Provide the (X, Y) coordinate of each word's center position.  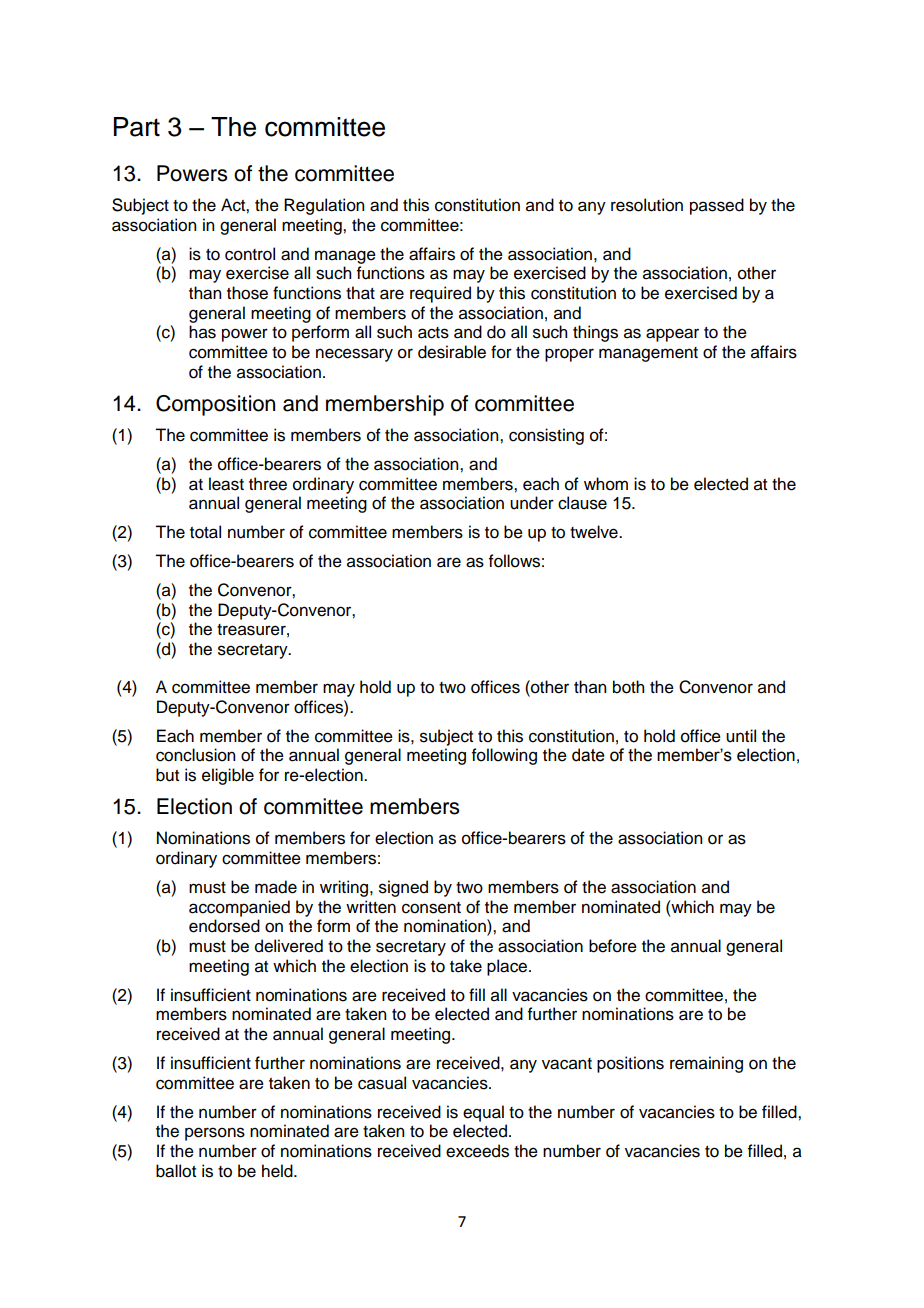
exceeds (477, 1151)
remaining (706, 1064)
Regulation (324, 206)
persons (215, 1134)
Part (137, 127)
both (628, 687)
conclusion (195, 755)
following (504, 756)
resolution (647, 205)
